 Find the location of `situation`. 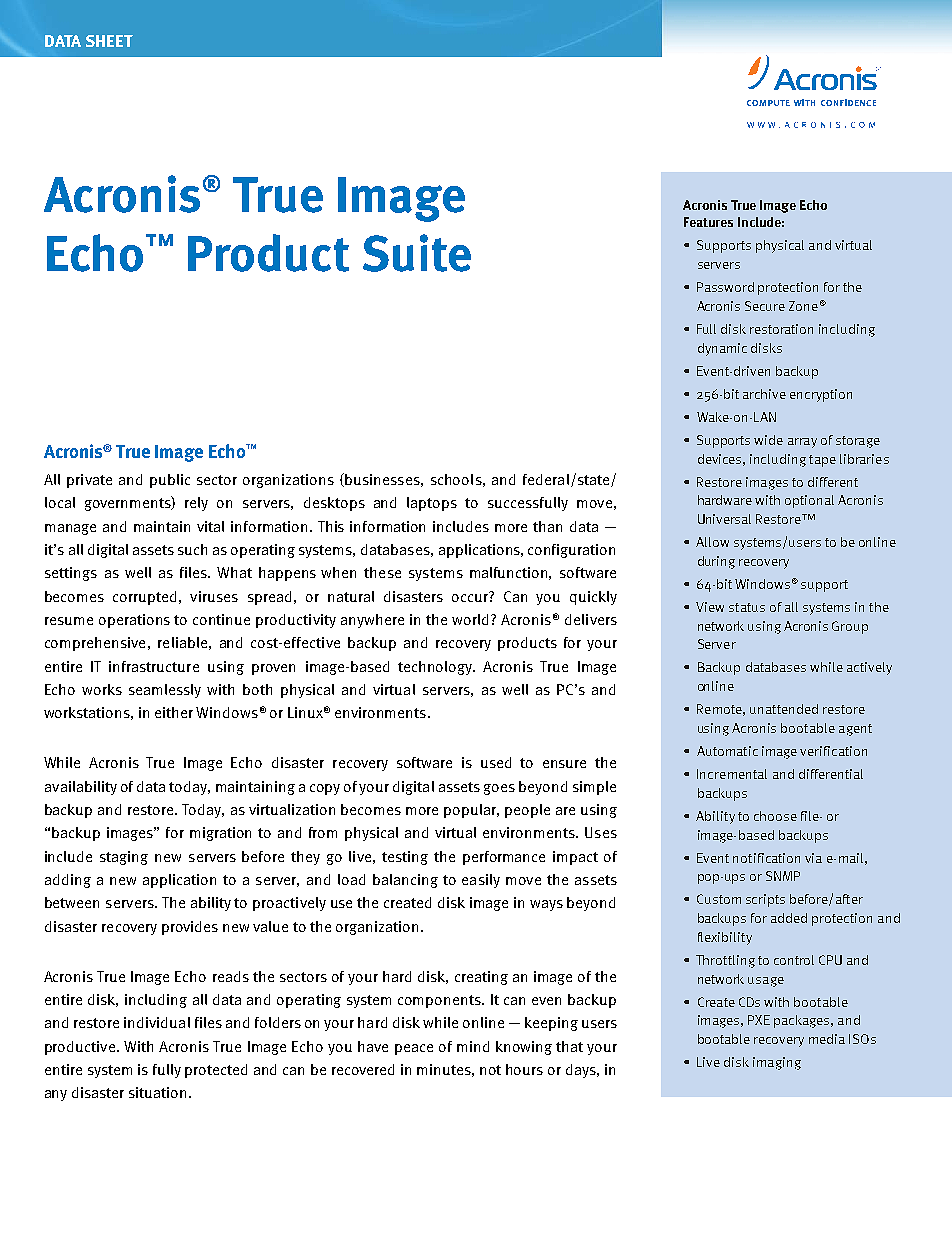

situation is located at coordinates (157, 1092).
